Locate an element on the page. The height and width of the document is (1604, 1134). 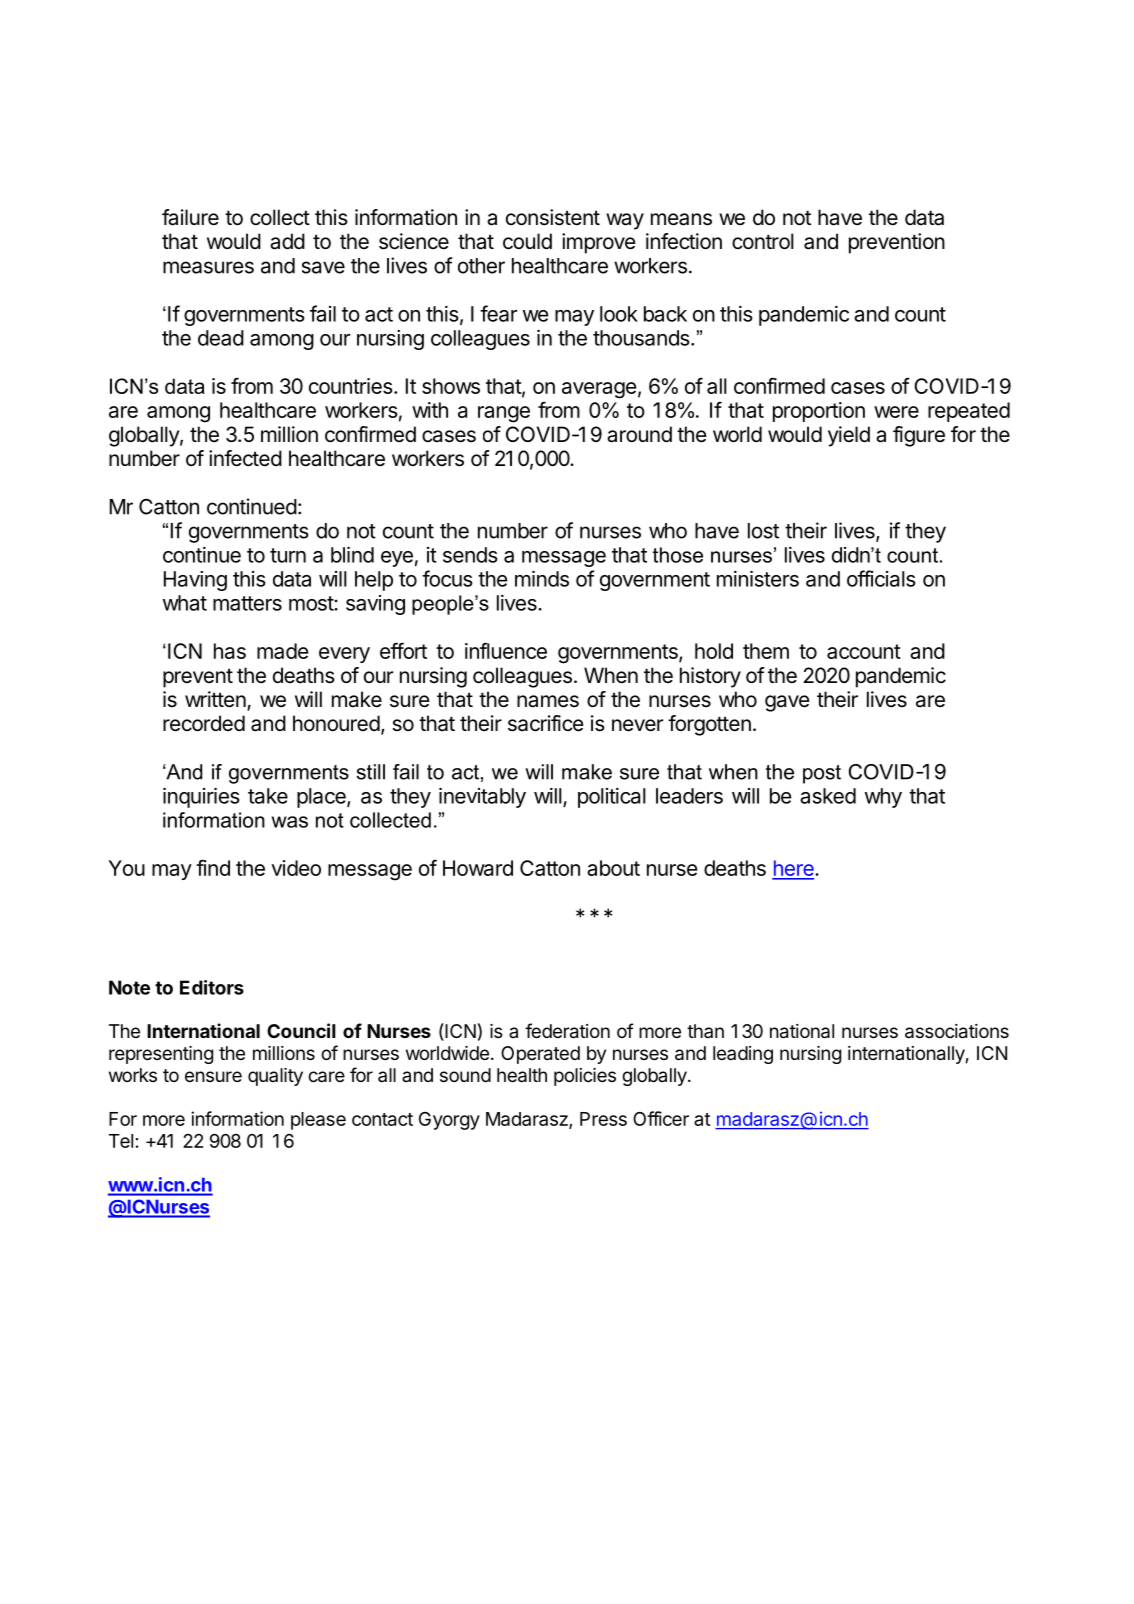
quality is located at coordinates (275, 1077).
